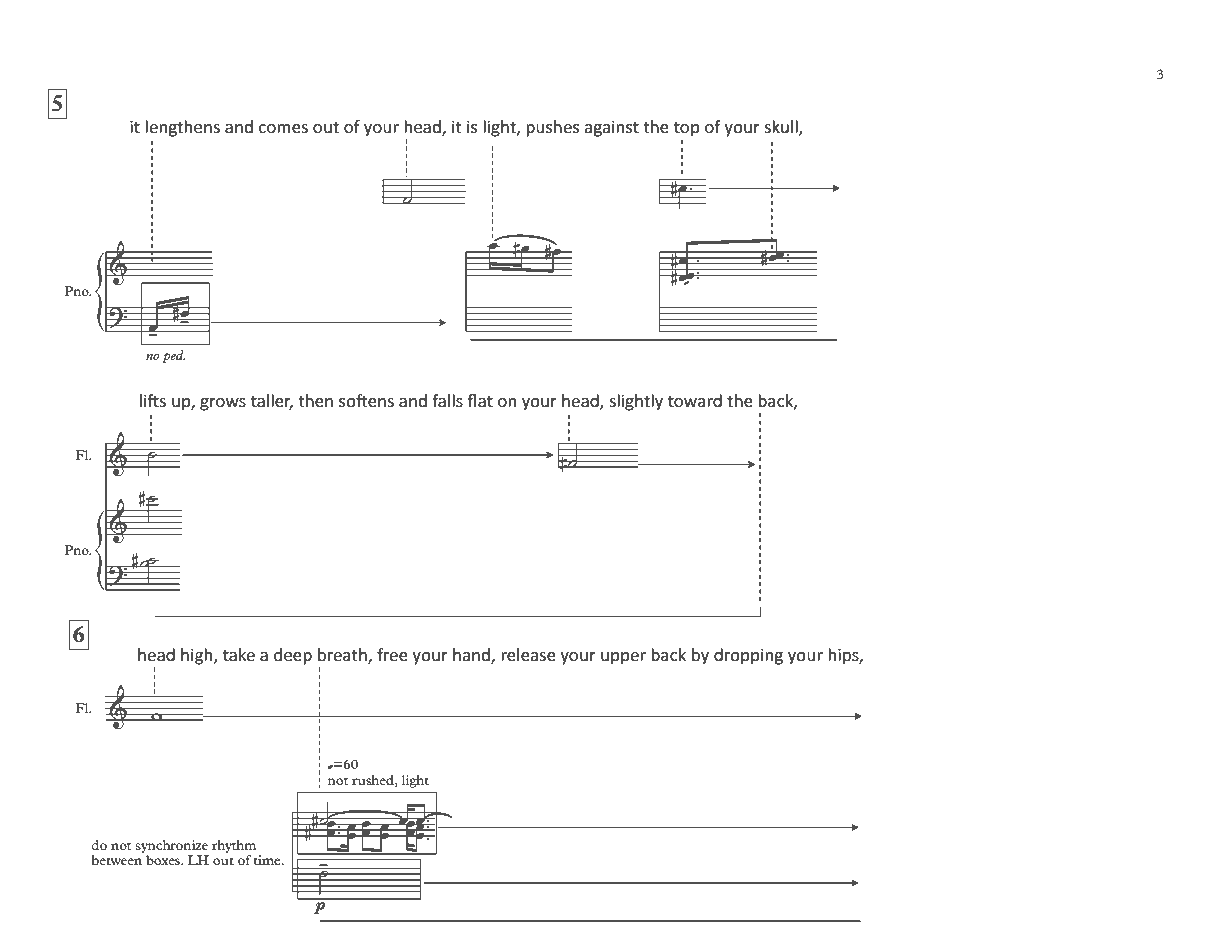 This page has width=1232, height=952. I want to click on synchronize, so click(172, 846).
